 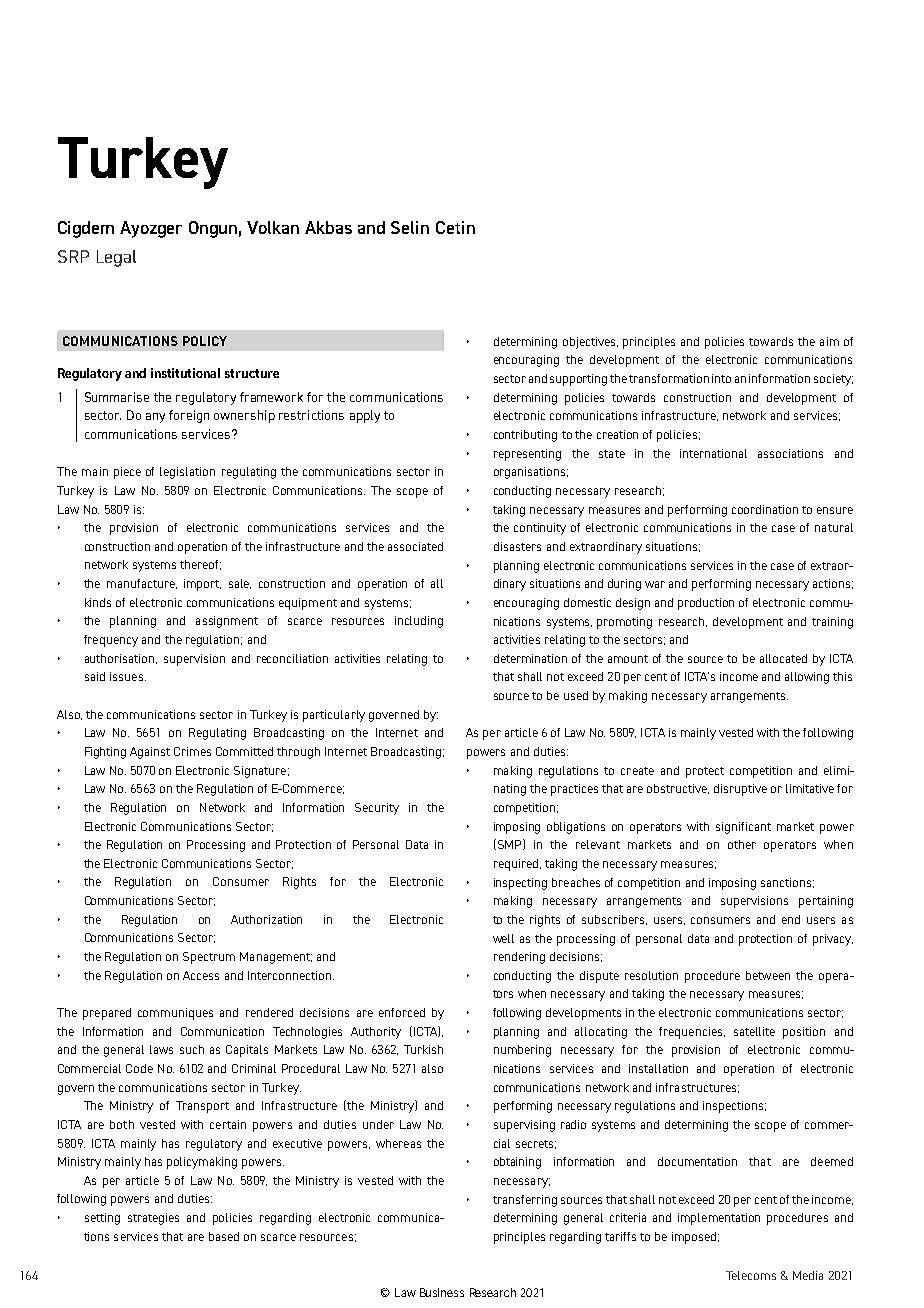 What do you see at coordinates (153, 1219) in the image?
I see `strategies` at bounding box center [153, 1219].
